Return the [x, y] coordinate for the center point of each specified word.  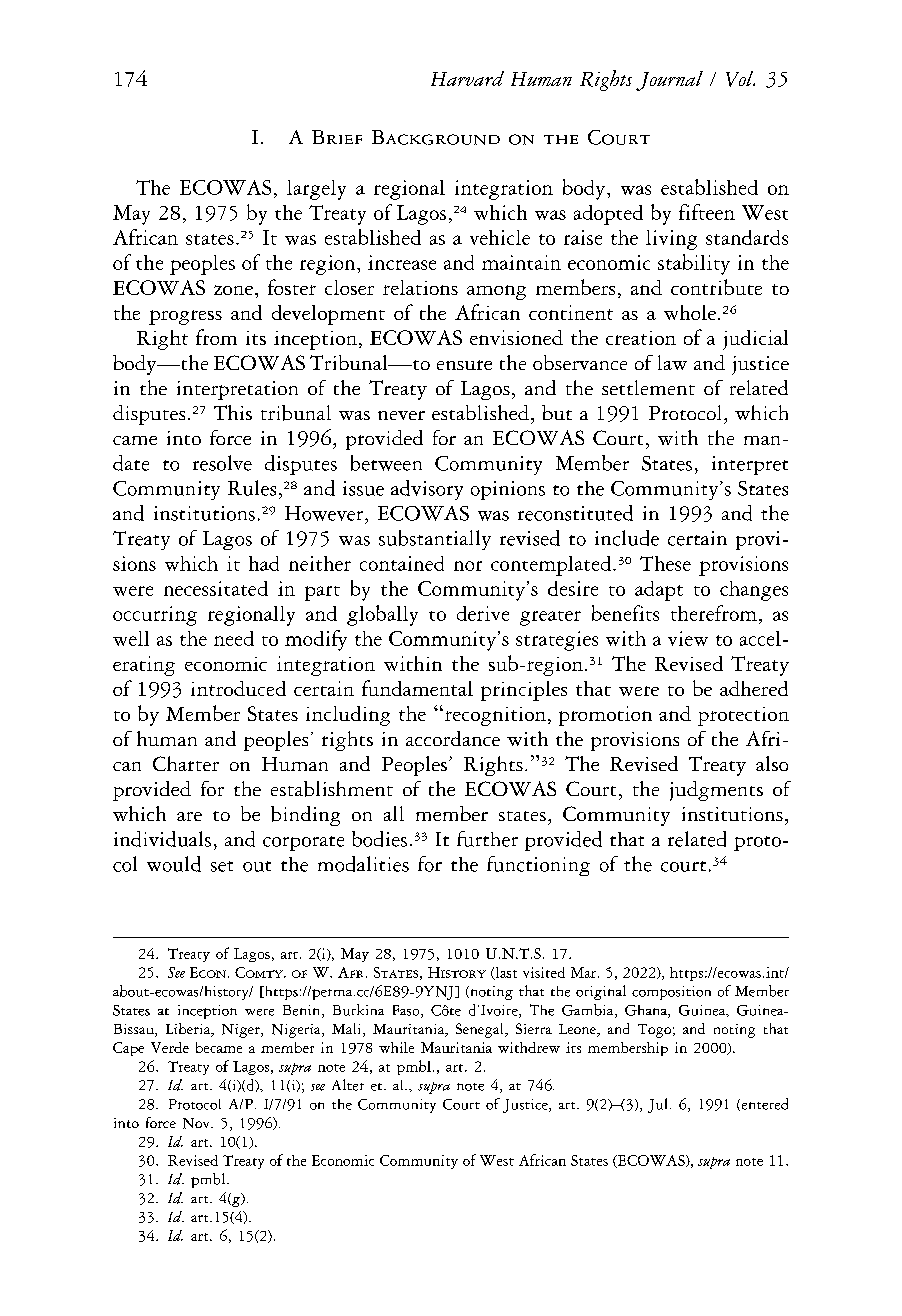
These [665, 563]
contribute [716, 287]
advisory [427, 490]
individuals [162, 839]
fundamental [417, 688]
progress [185, 317]
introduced [238, 688]
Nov [197, 1123]
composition [671, 993]
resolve [222, 463]
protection [743, 716]
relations [420, 287]
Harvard [467, 78]
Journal [669, 81]
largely [316, 190]
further [487, 839]
